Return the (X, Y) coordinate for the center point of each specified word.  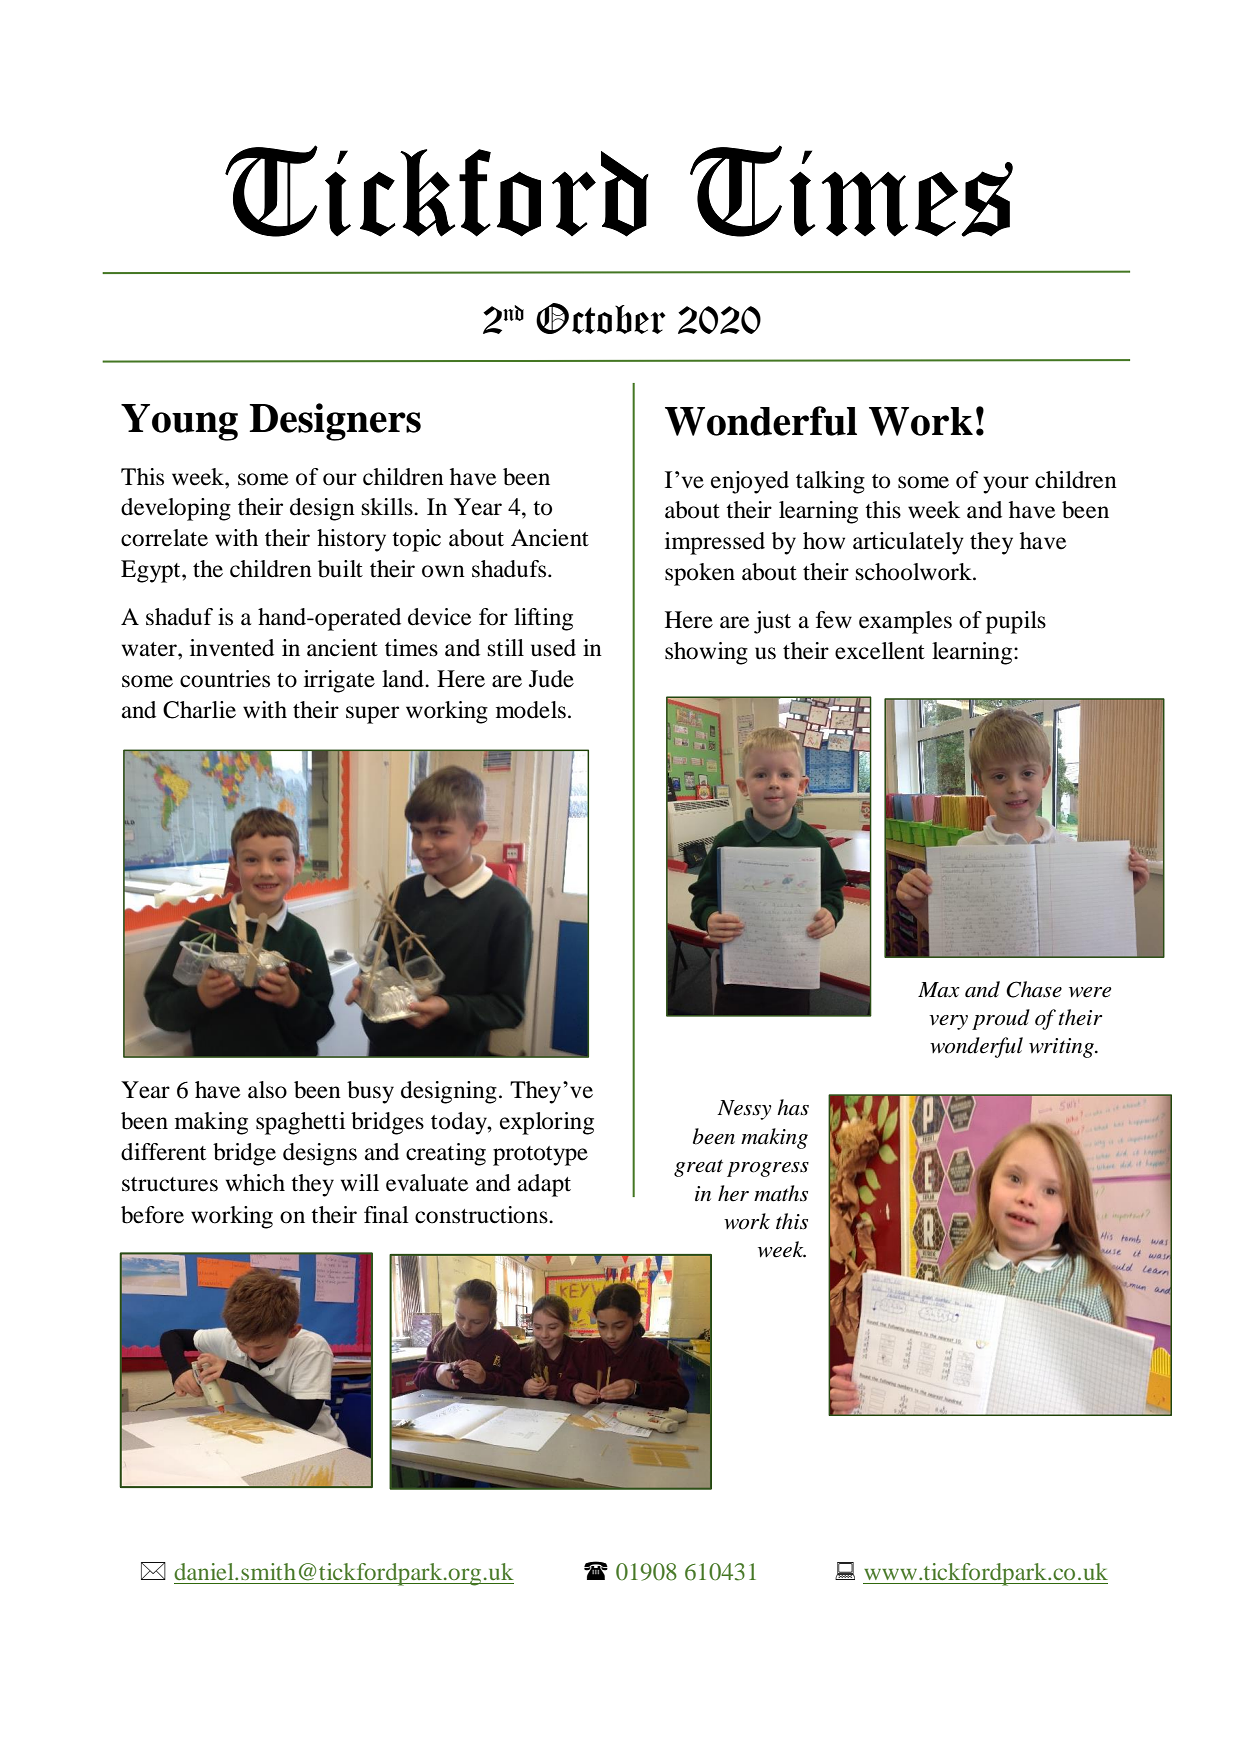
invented (232, 648)
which (255, 1183)
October (601, 318)
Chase (1034, 989)
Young (179, 422)
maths (781, 1193)
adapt (544, 1185)
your (1006, 485)
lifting (543, 619)
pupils (1016, 622)
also (267, 1090)
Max (939, 990)
